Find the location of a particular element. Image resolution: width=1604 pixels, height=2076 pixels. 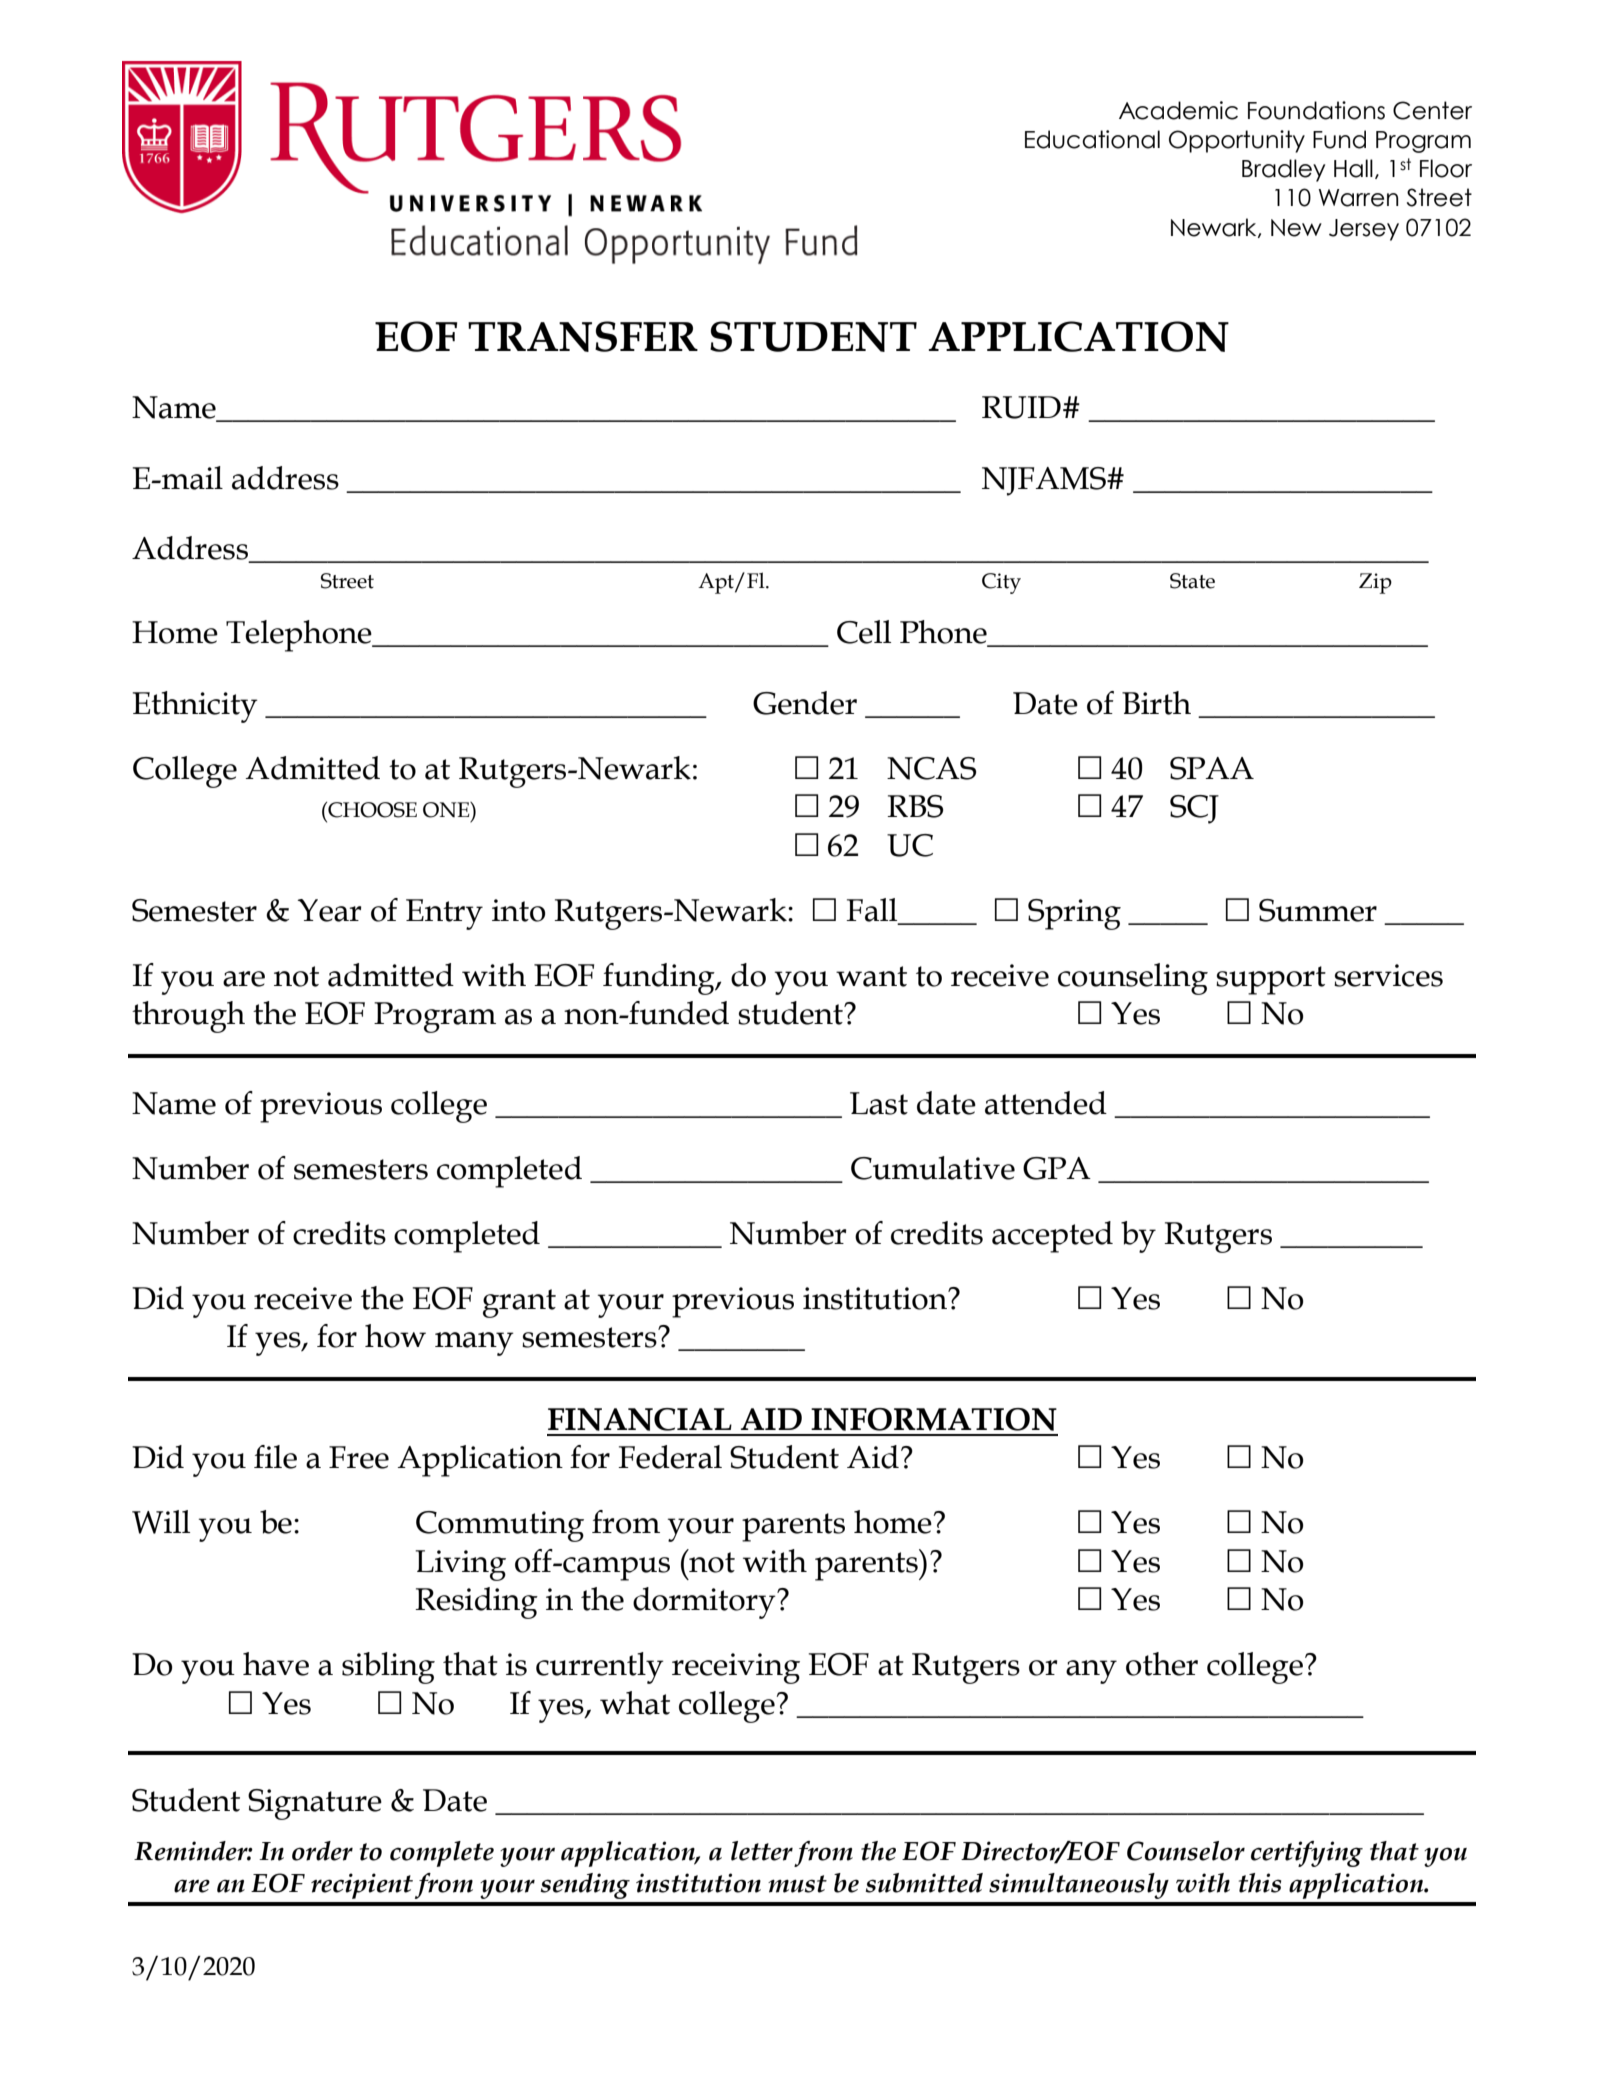

TRANSFER is located at coordinates (583, 336).
